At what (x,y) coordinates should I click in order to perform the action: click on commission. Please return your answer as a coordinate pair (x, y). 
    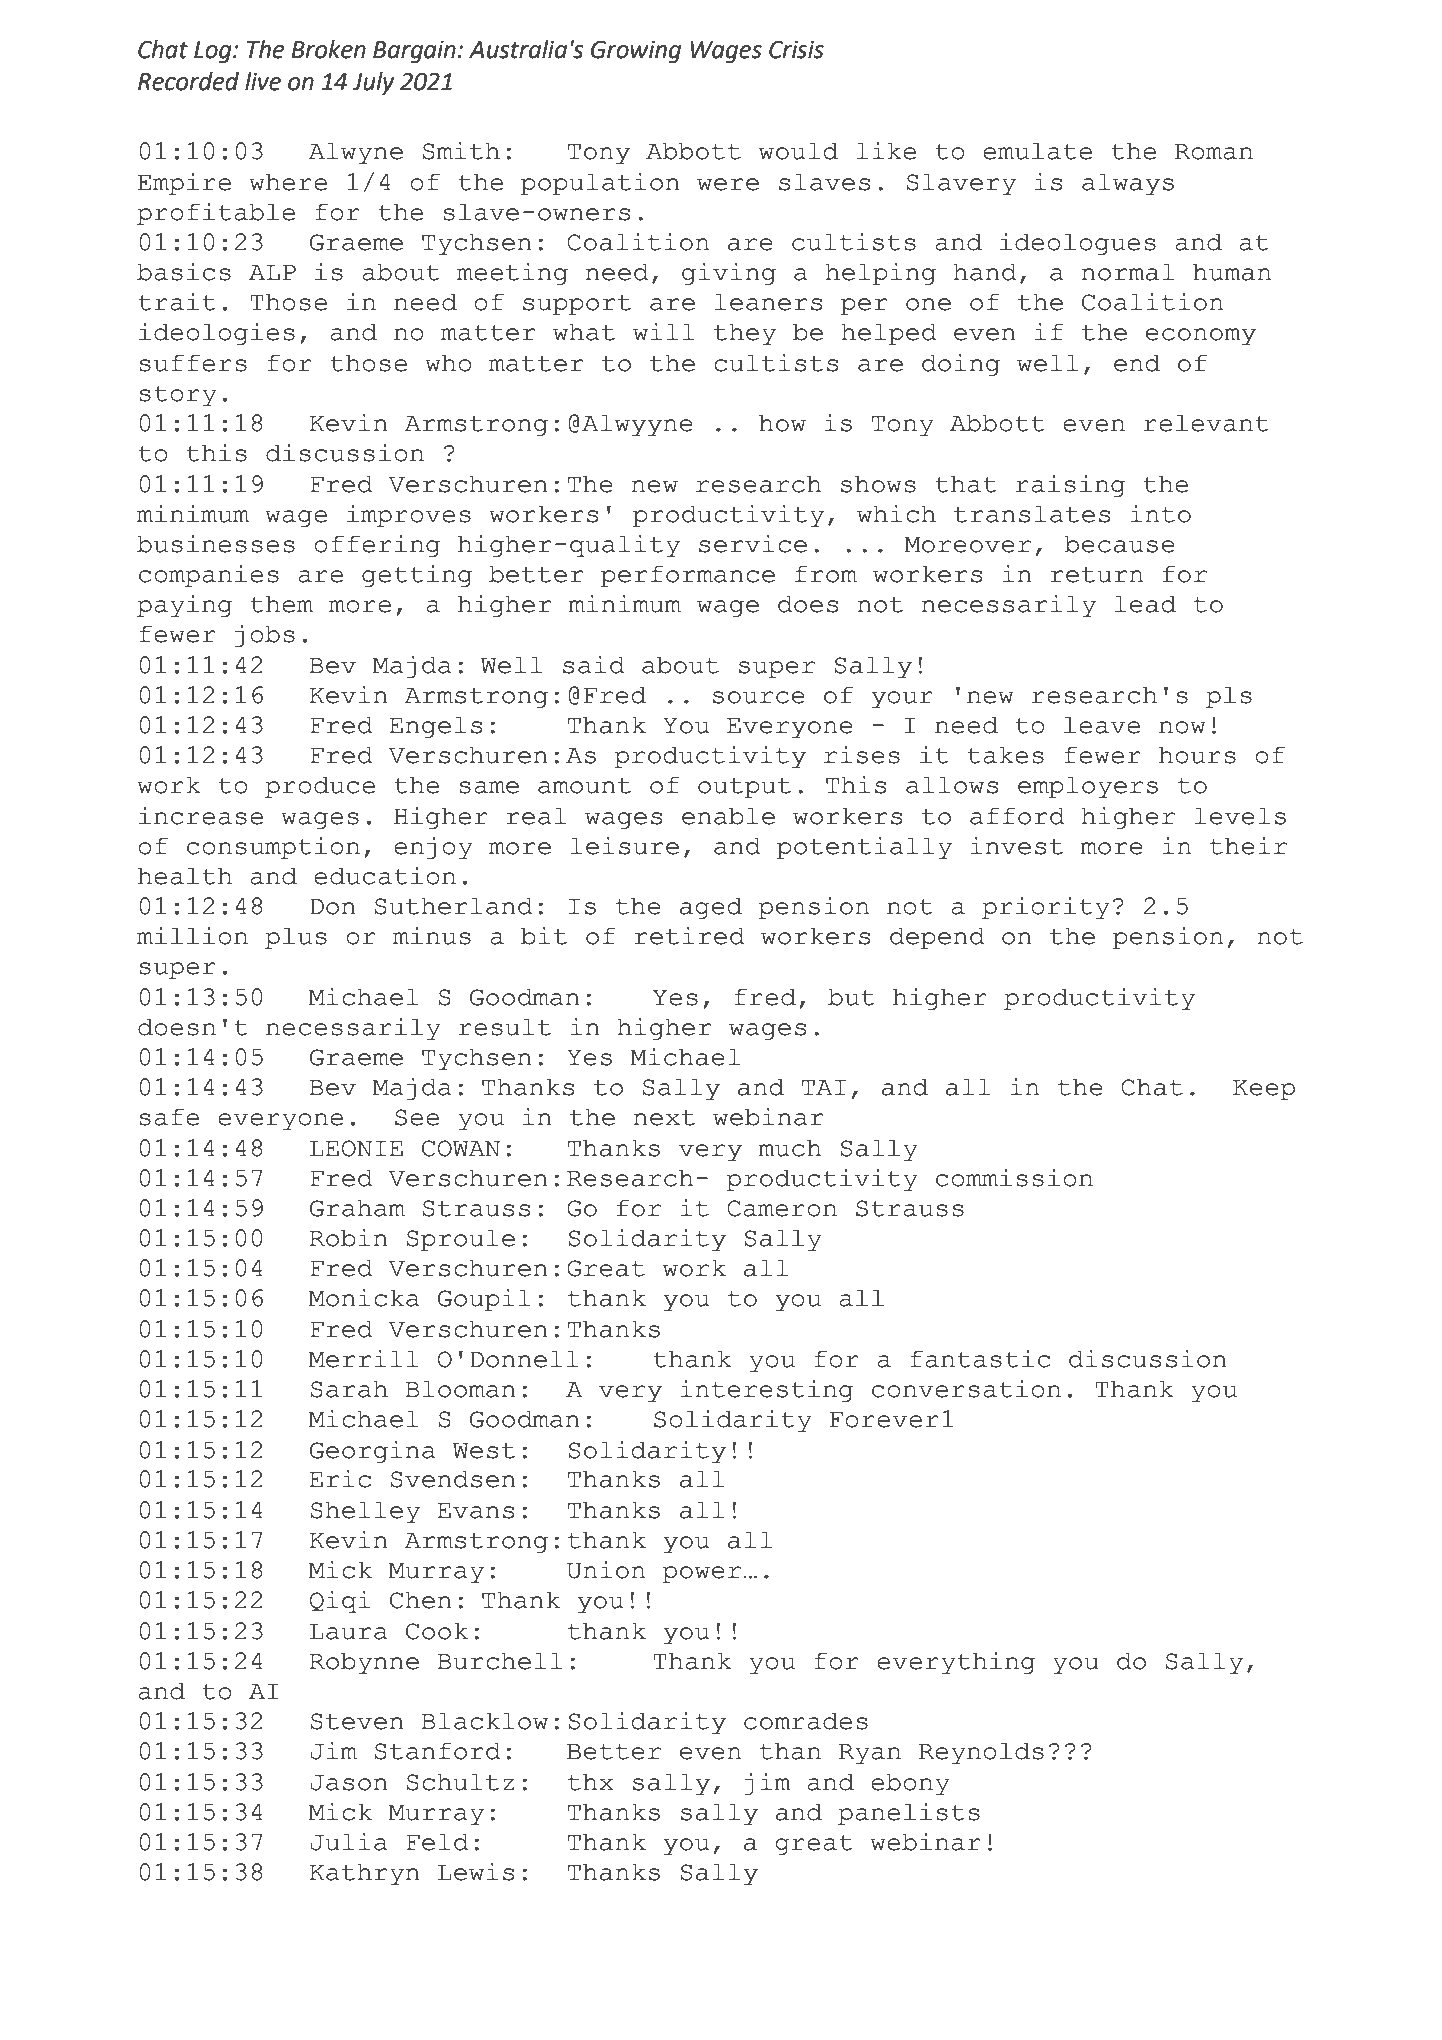
    Looking at the image, I should click on (1014, 1178).
